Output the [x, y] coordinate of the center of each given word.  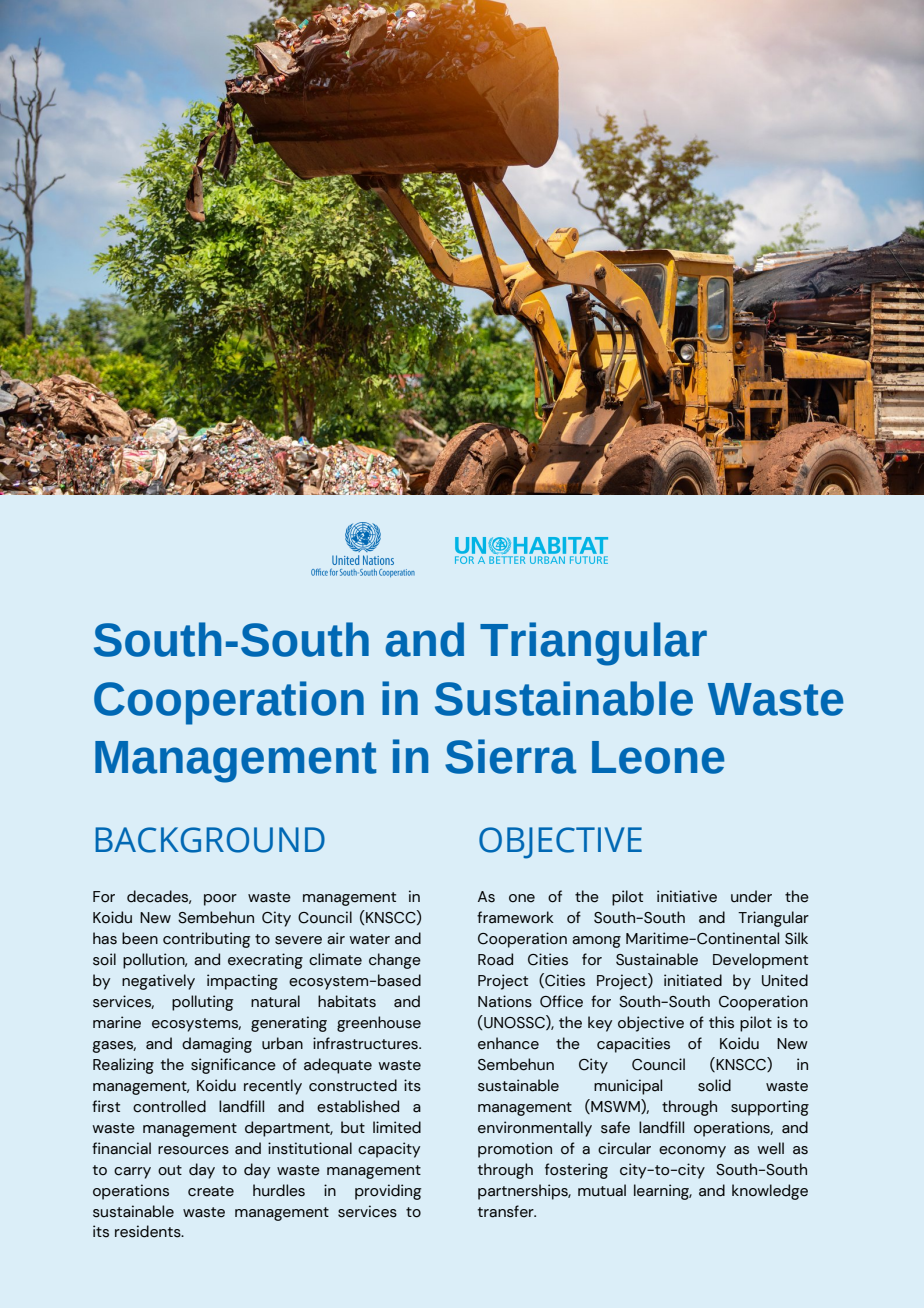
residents [149, 1231]
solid [714, 1085]
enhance [508, 1043]
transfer [507, 1211]
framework [515, 917]
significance [233, 1066]
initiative [687, 896]
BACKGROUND [210, 840]
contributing [207, 940]
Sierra [510, 756]
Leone [658, 757]
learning [663, 1192]
